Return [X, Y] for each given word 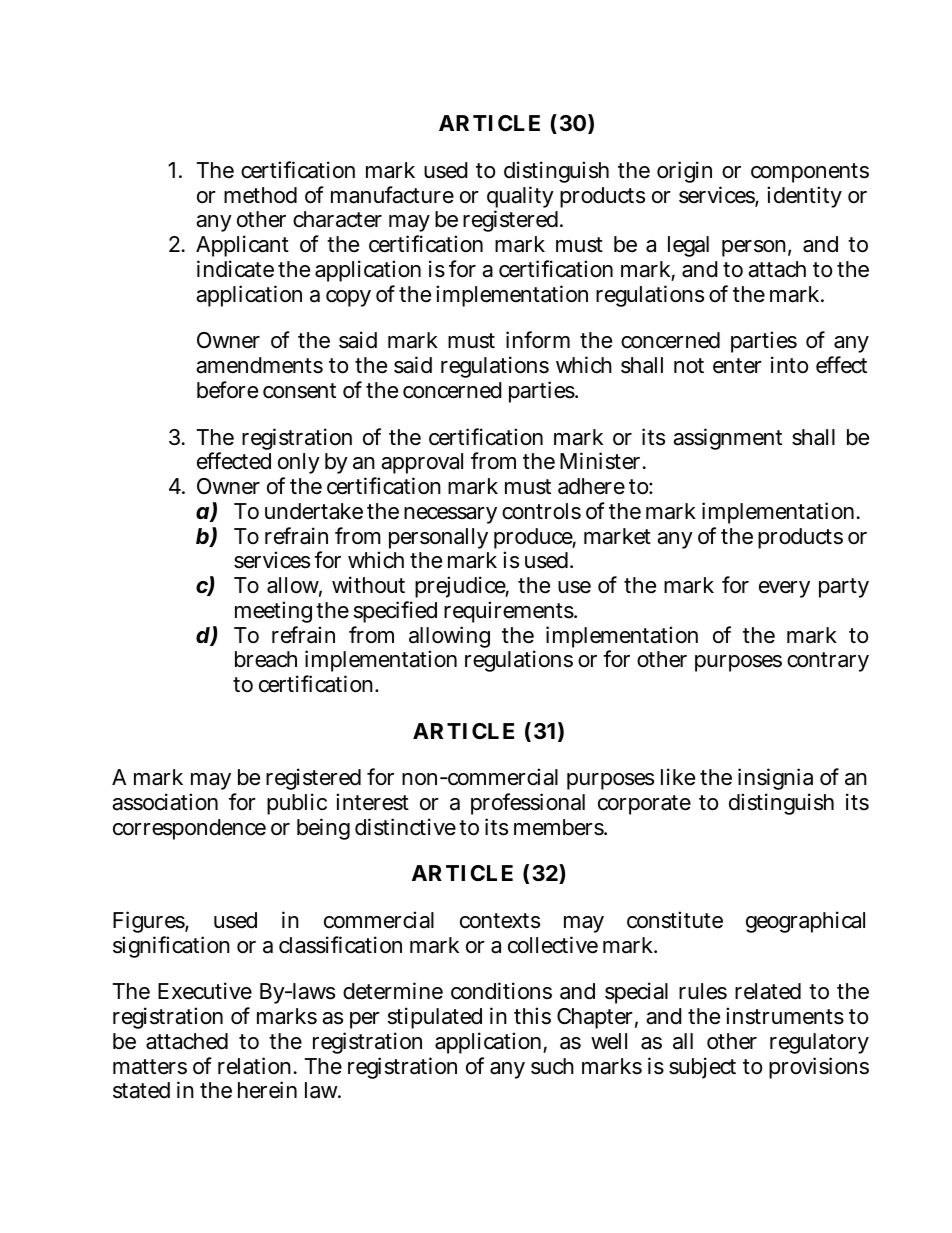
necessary [450, 515]
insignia [775, 781]
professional [528, 804]
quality [520, 198]
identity [804, 197]
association [165, 802]
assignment [727, 439]
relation [254, 1066]
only [299, 465]
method [260, 195]
